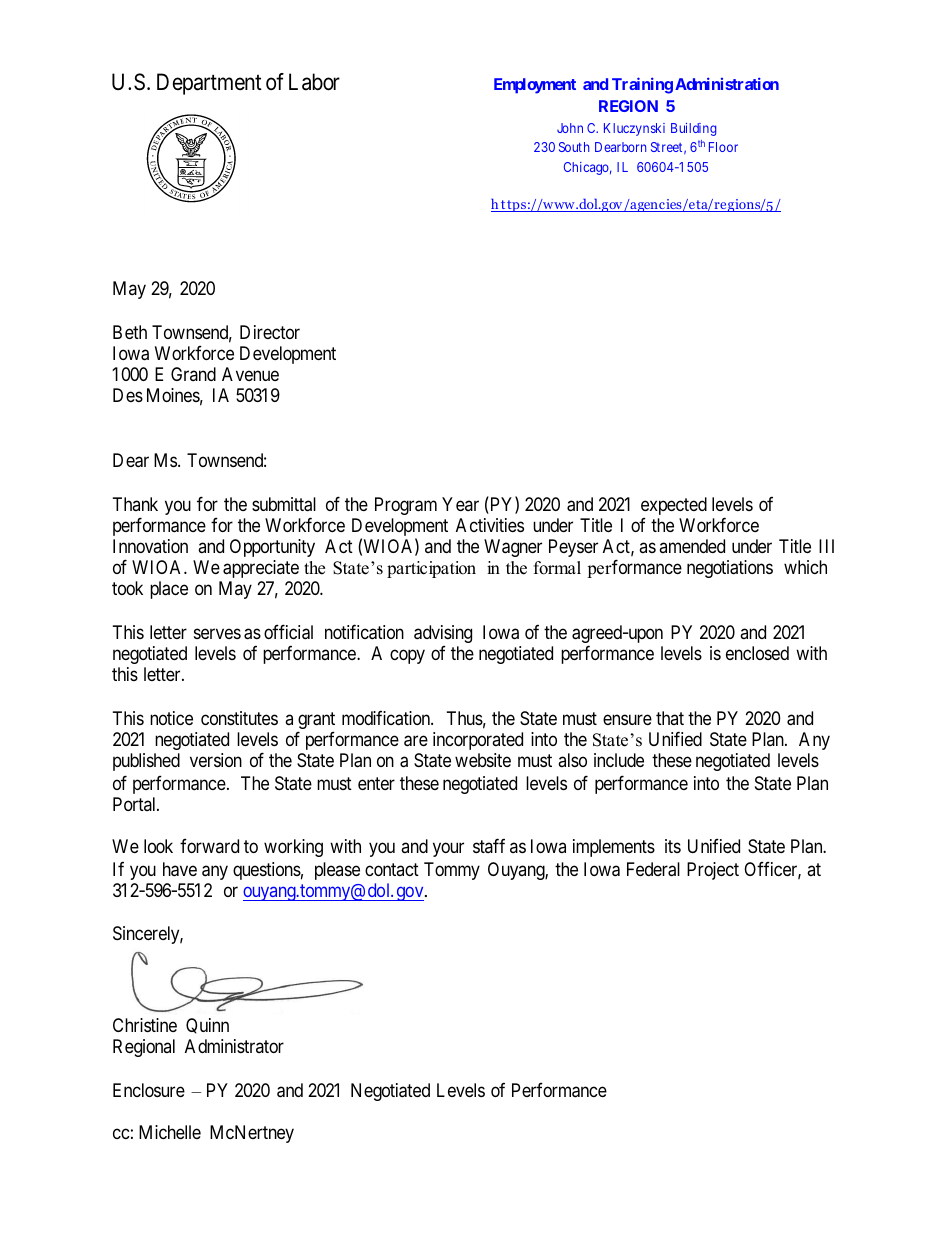 The width and height of the image is (952, 1233). I want to click on Employment, so click(535, 86).
